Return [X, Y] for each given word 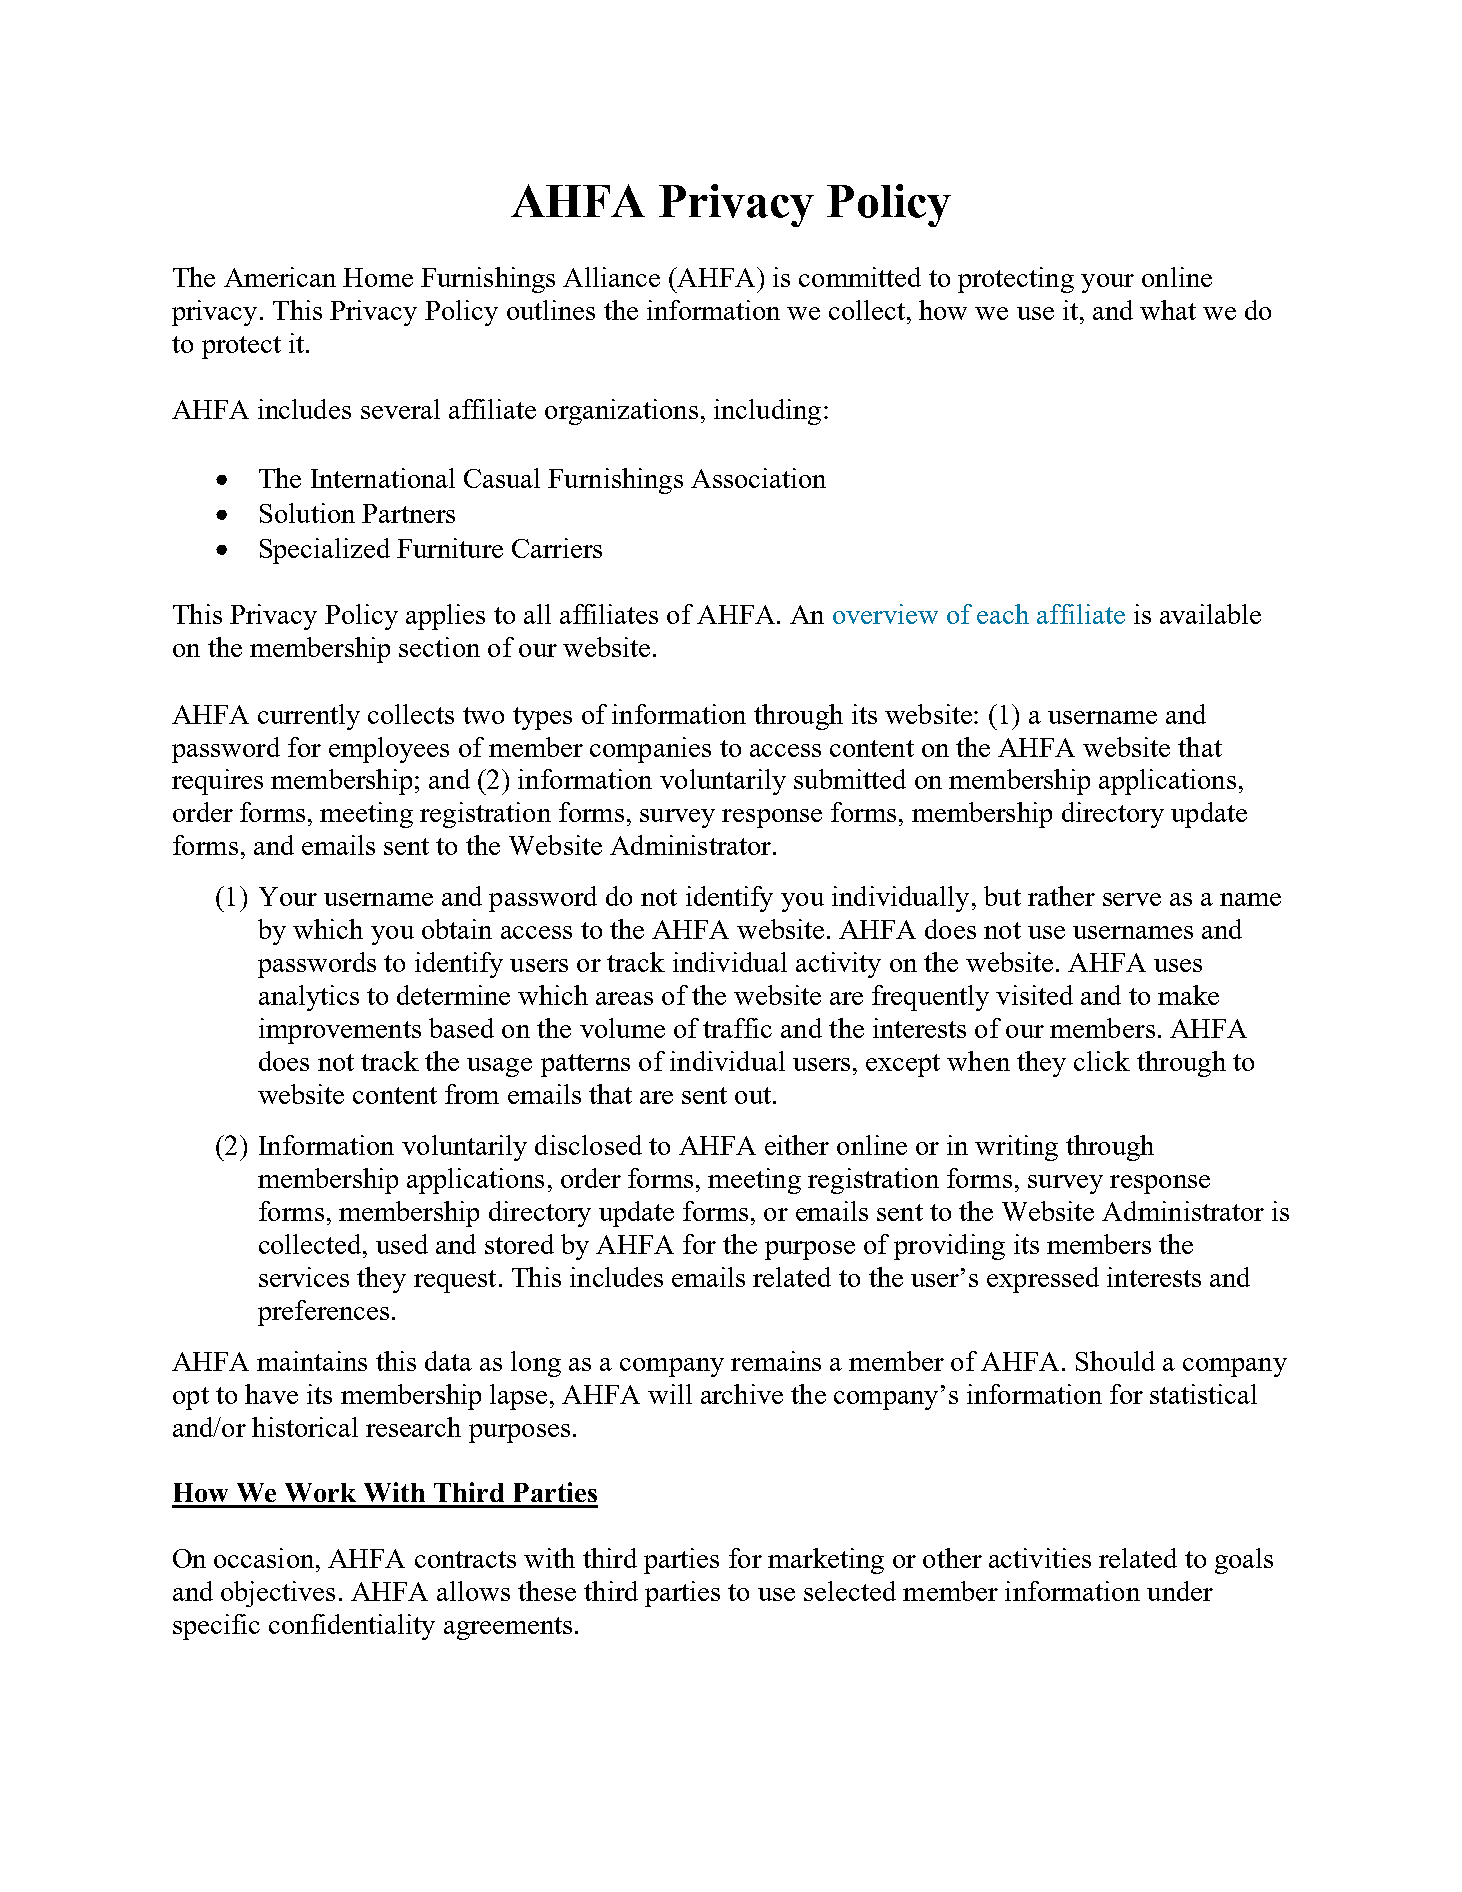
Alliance [611, 277]
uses [1178, 965]
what [1168, 310]
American [280, 277]
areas [624, 998]
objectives [278, 1594]
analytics [309, 998]
